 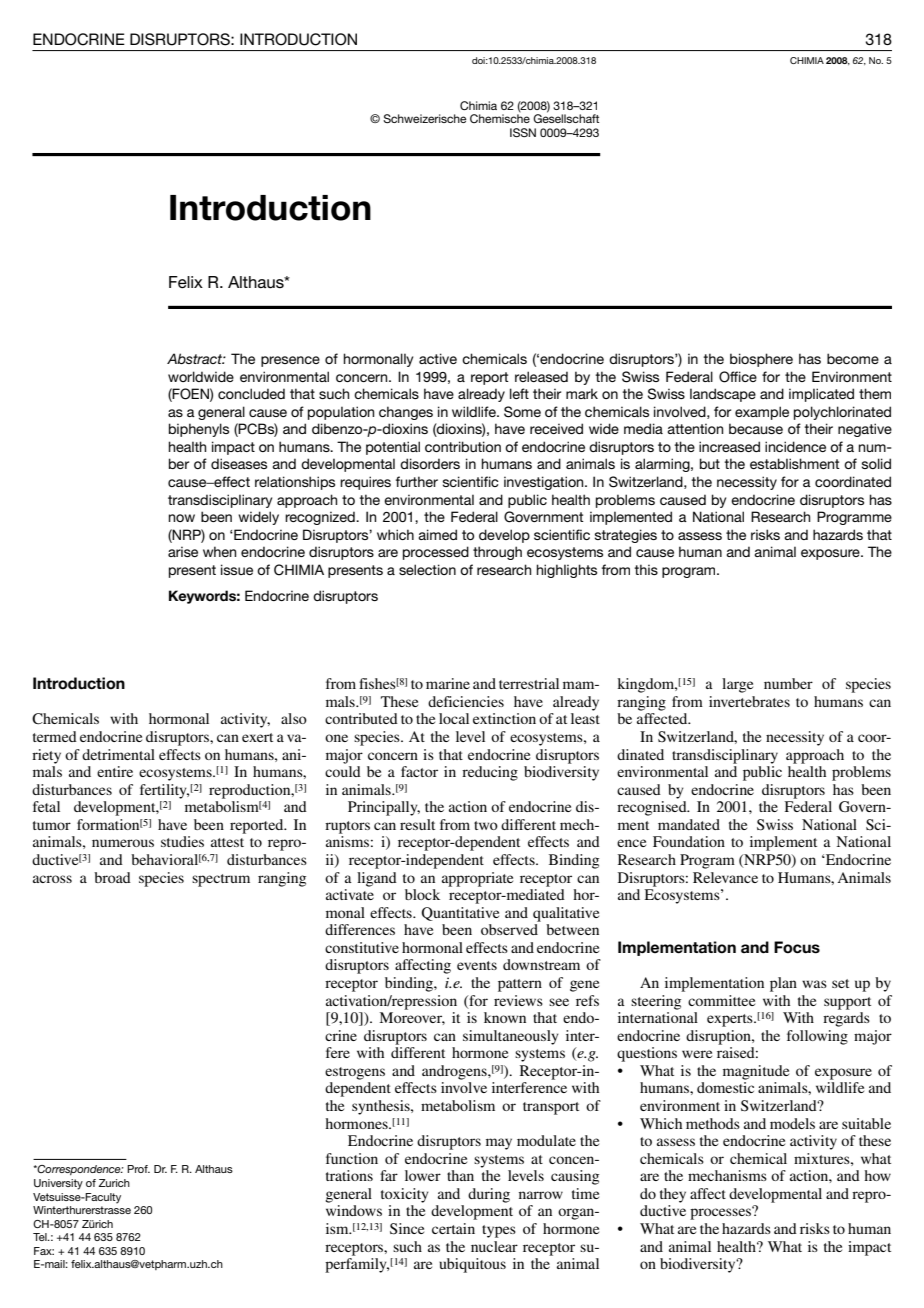 What do you see at coordinates (138, 1169) in the document?
I see `Prof` at bounding box center [138, 1169].
